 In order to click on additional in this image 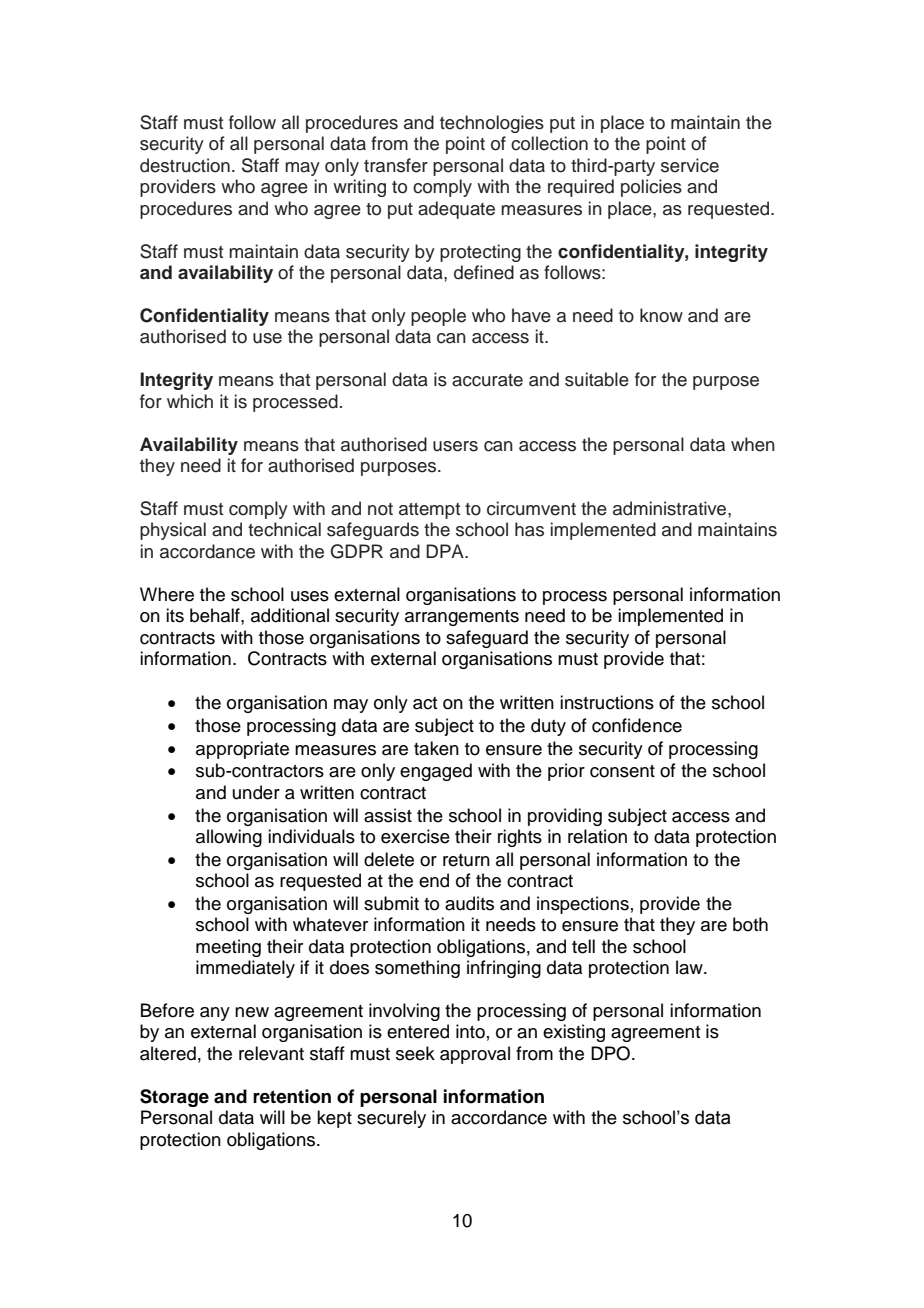, I will do `click(290, 615)`.
